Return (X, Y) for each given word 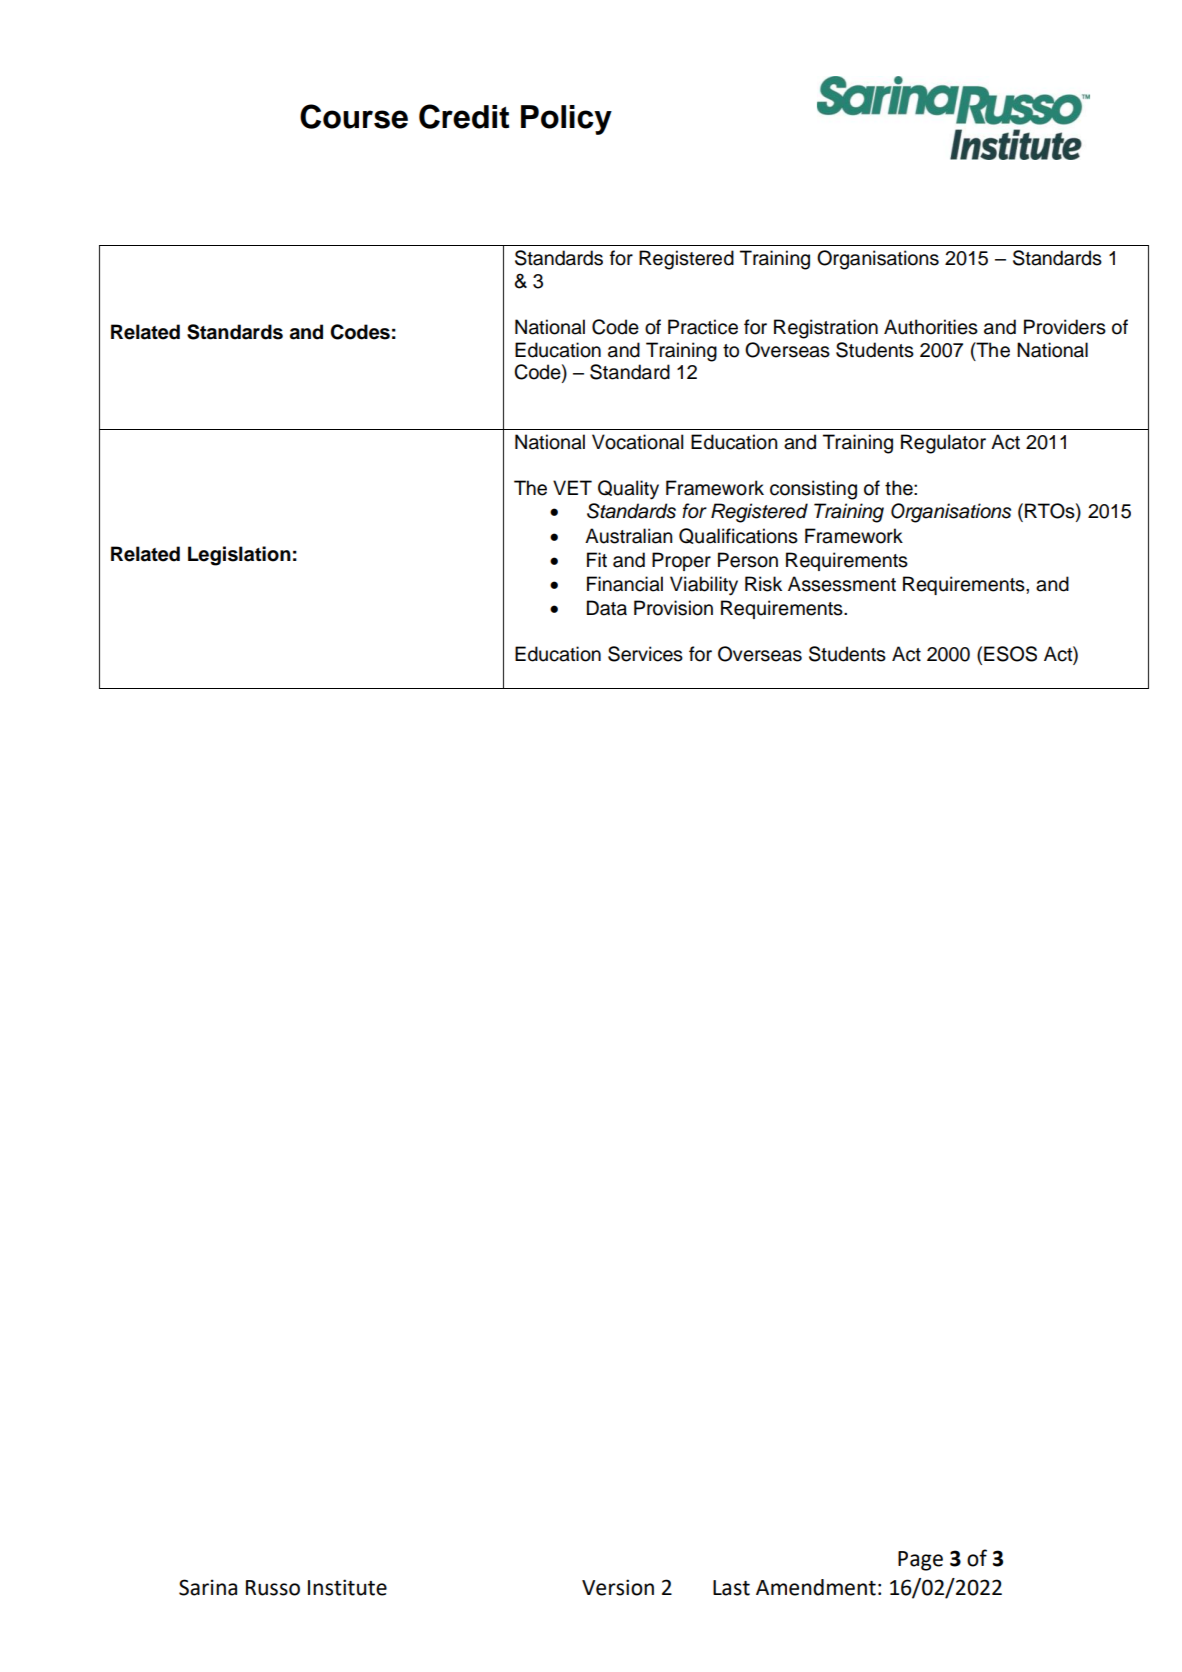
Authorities (931, 327)
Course (354, 116)
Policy (566, 120)
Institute (347, 1587)
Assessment (842, 584)
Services (645, 654)
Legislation (239, 556)
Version (618, 1587)
